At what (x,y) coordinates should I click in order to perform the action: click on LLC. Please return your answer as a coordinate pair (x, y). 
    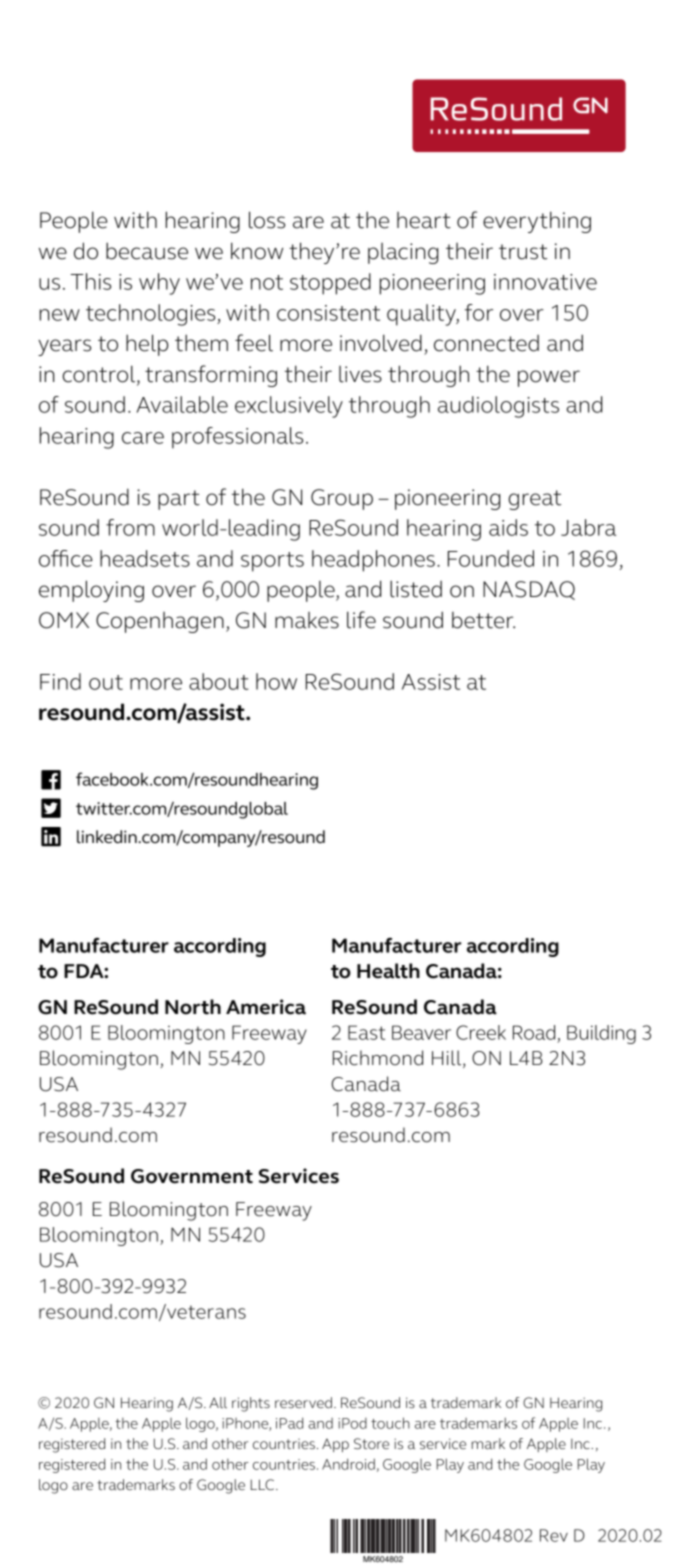
    Looking at the image, I should click on (264, 1484).
